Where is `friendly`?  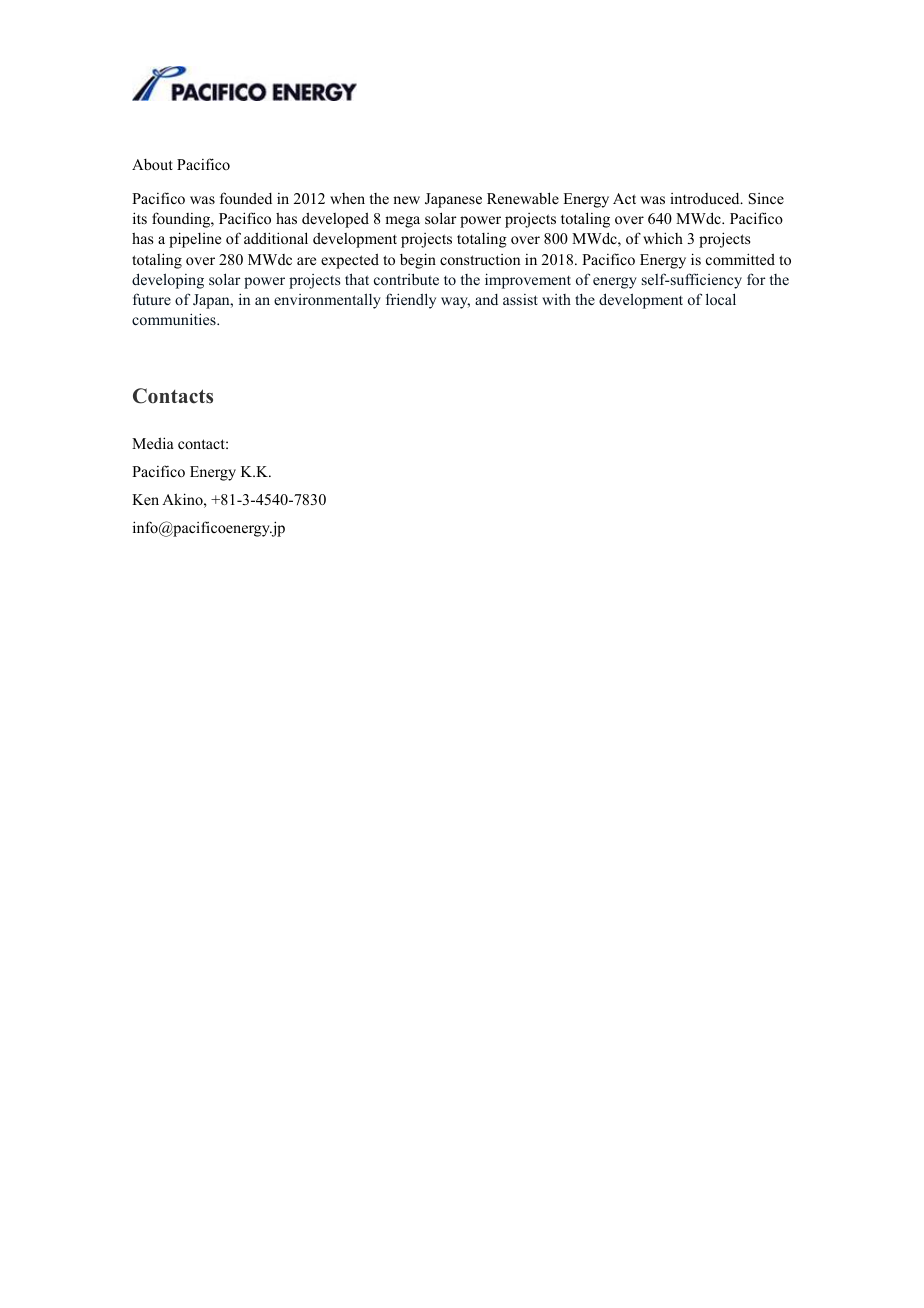
friendly is located at coordinates (411, 301).
